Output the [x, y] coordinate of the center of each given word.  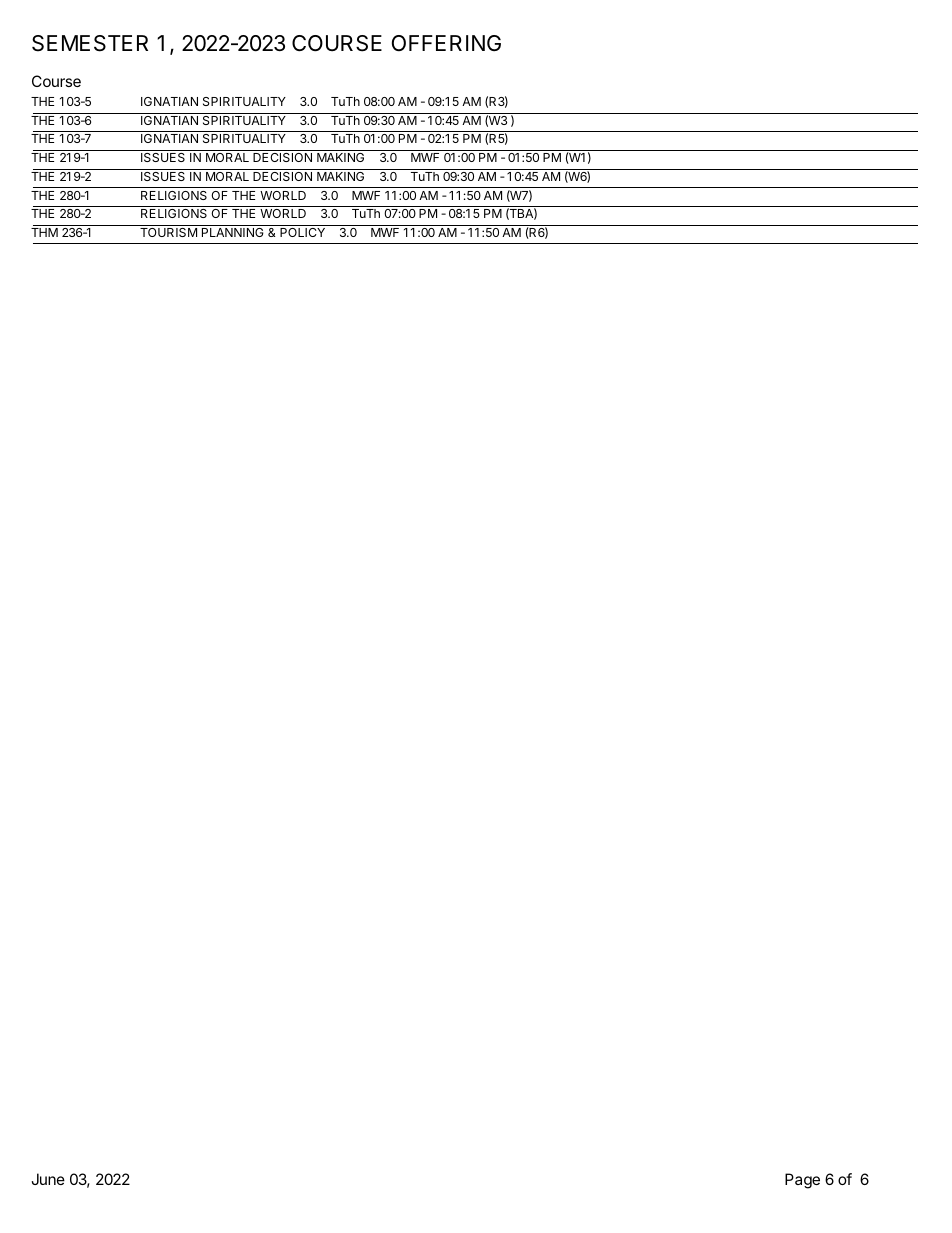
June [48, 1179]
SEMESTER [90, 43]
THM [44, 232]
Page [802, 1181]
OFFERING [446, 43]
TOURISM [168, 232]
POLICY [302, 232]
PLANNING [233, 232]
